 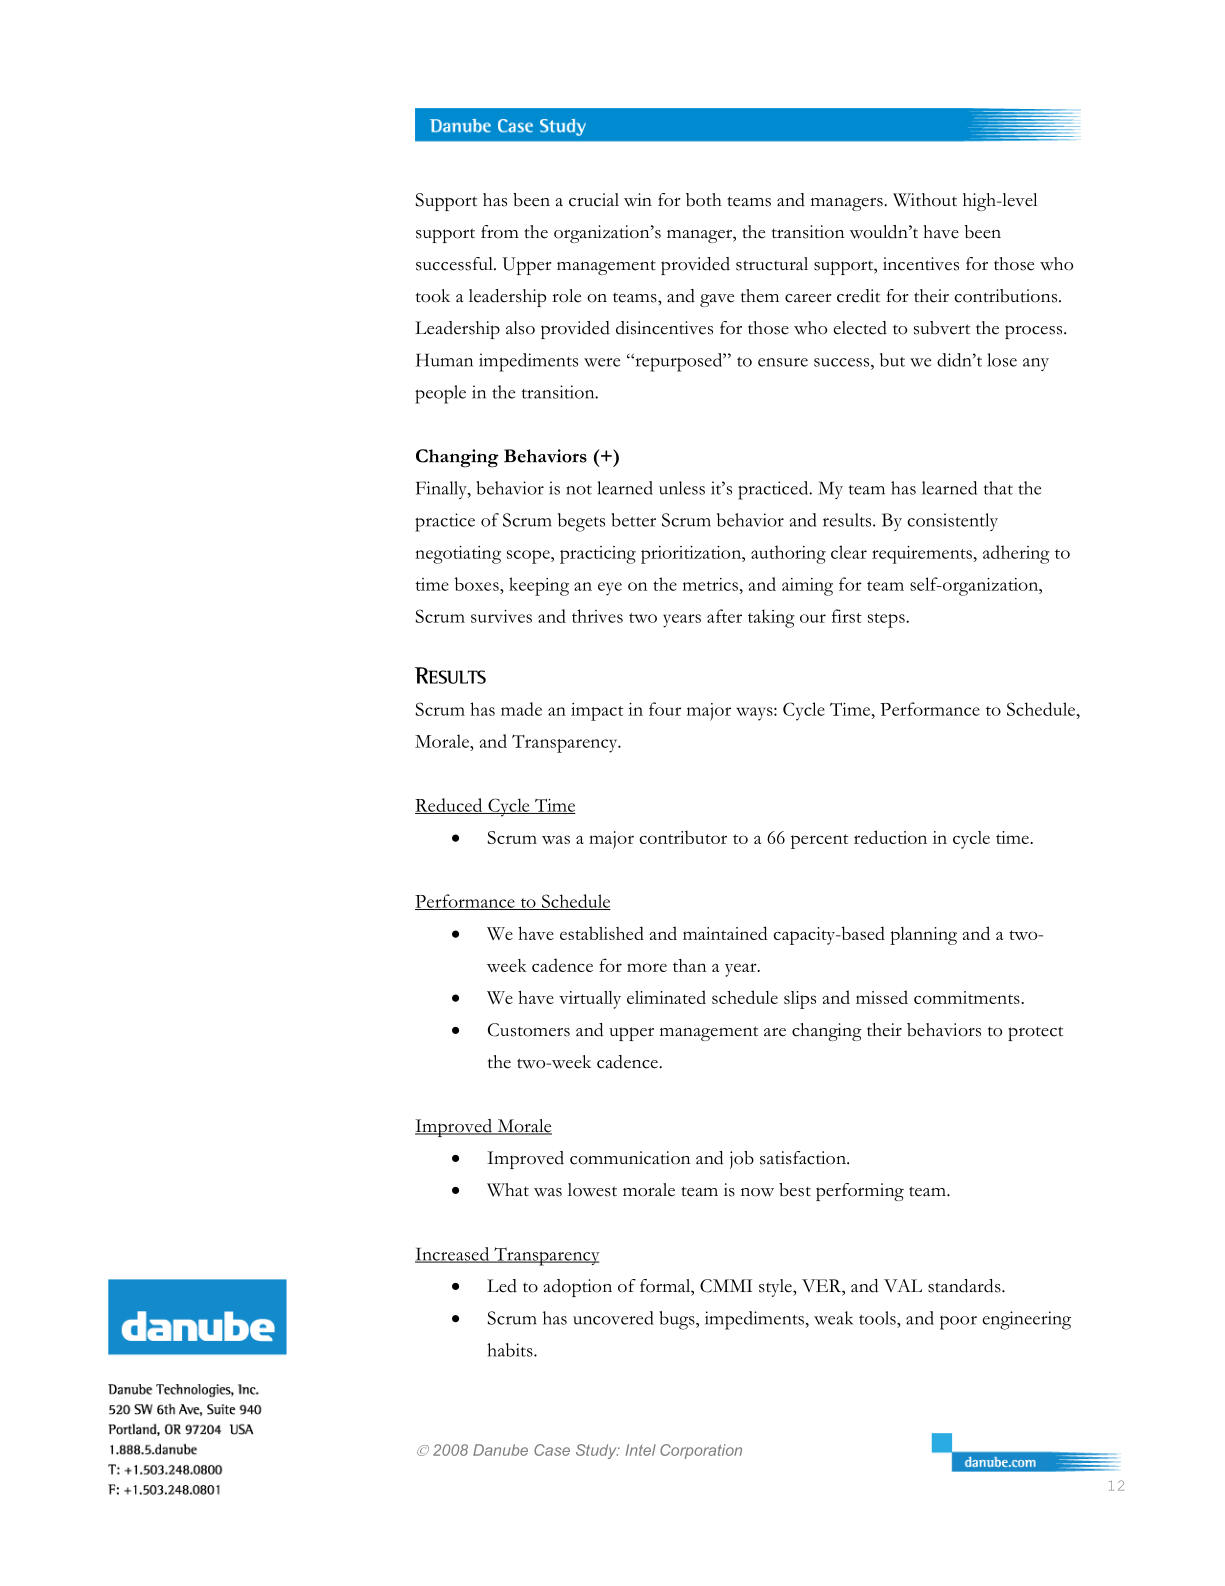 What do you see at coordinates (500, 232) in the image?
I see `from` at bounding box center [500, 232].
